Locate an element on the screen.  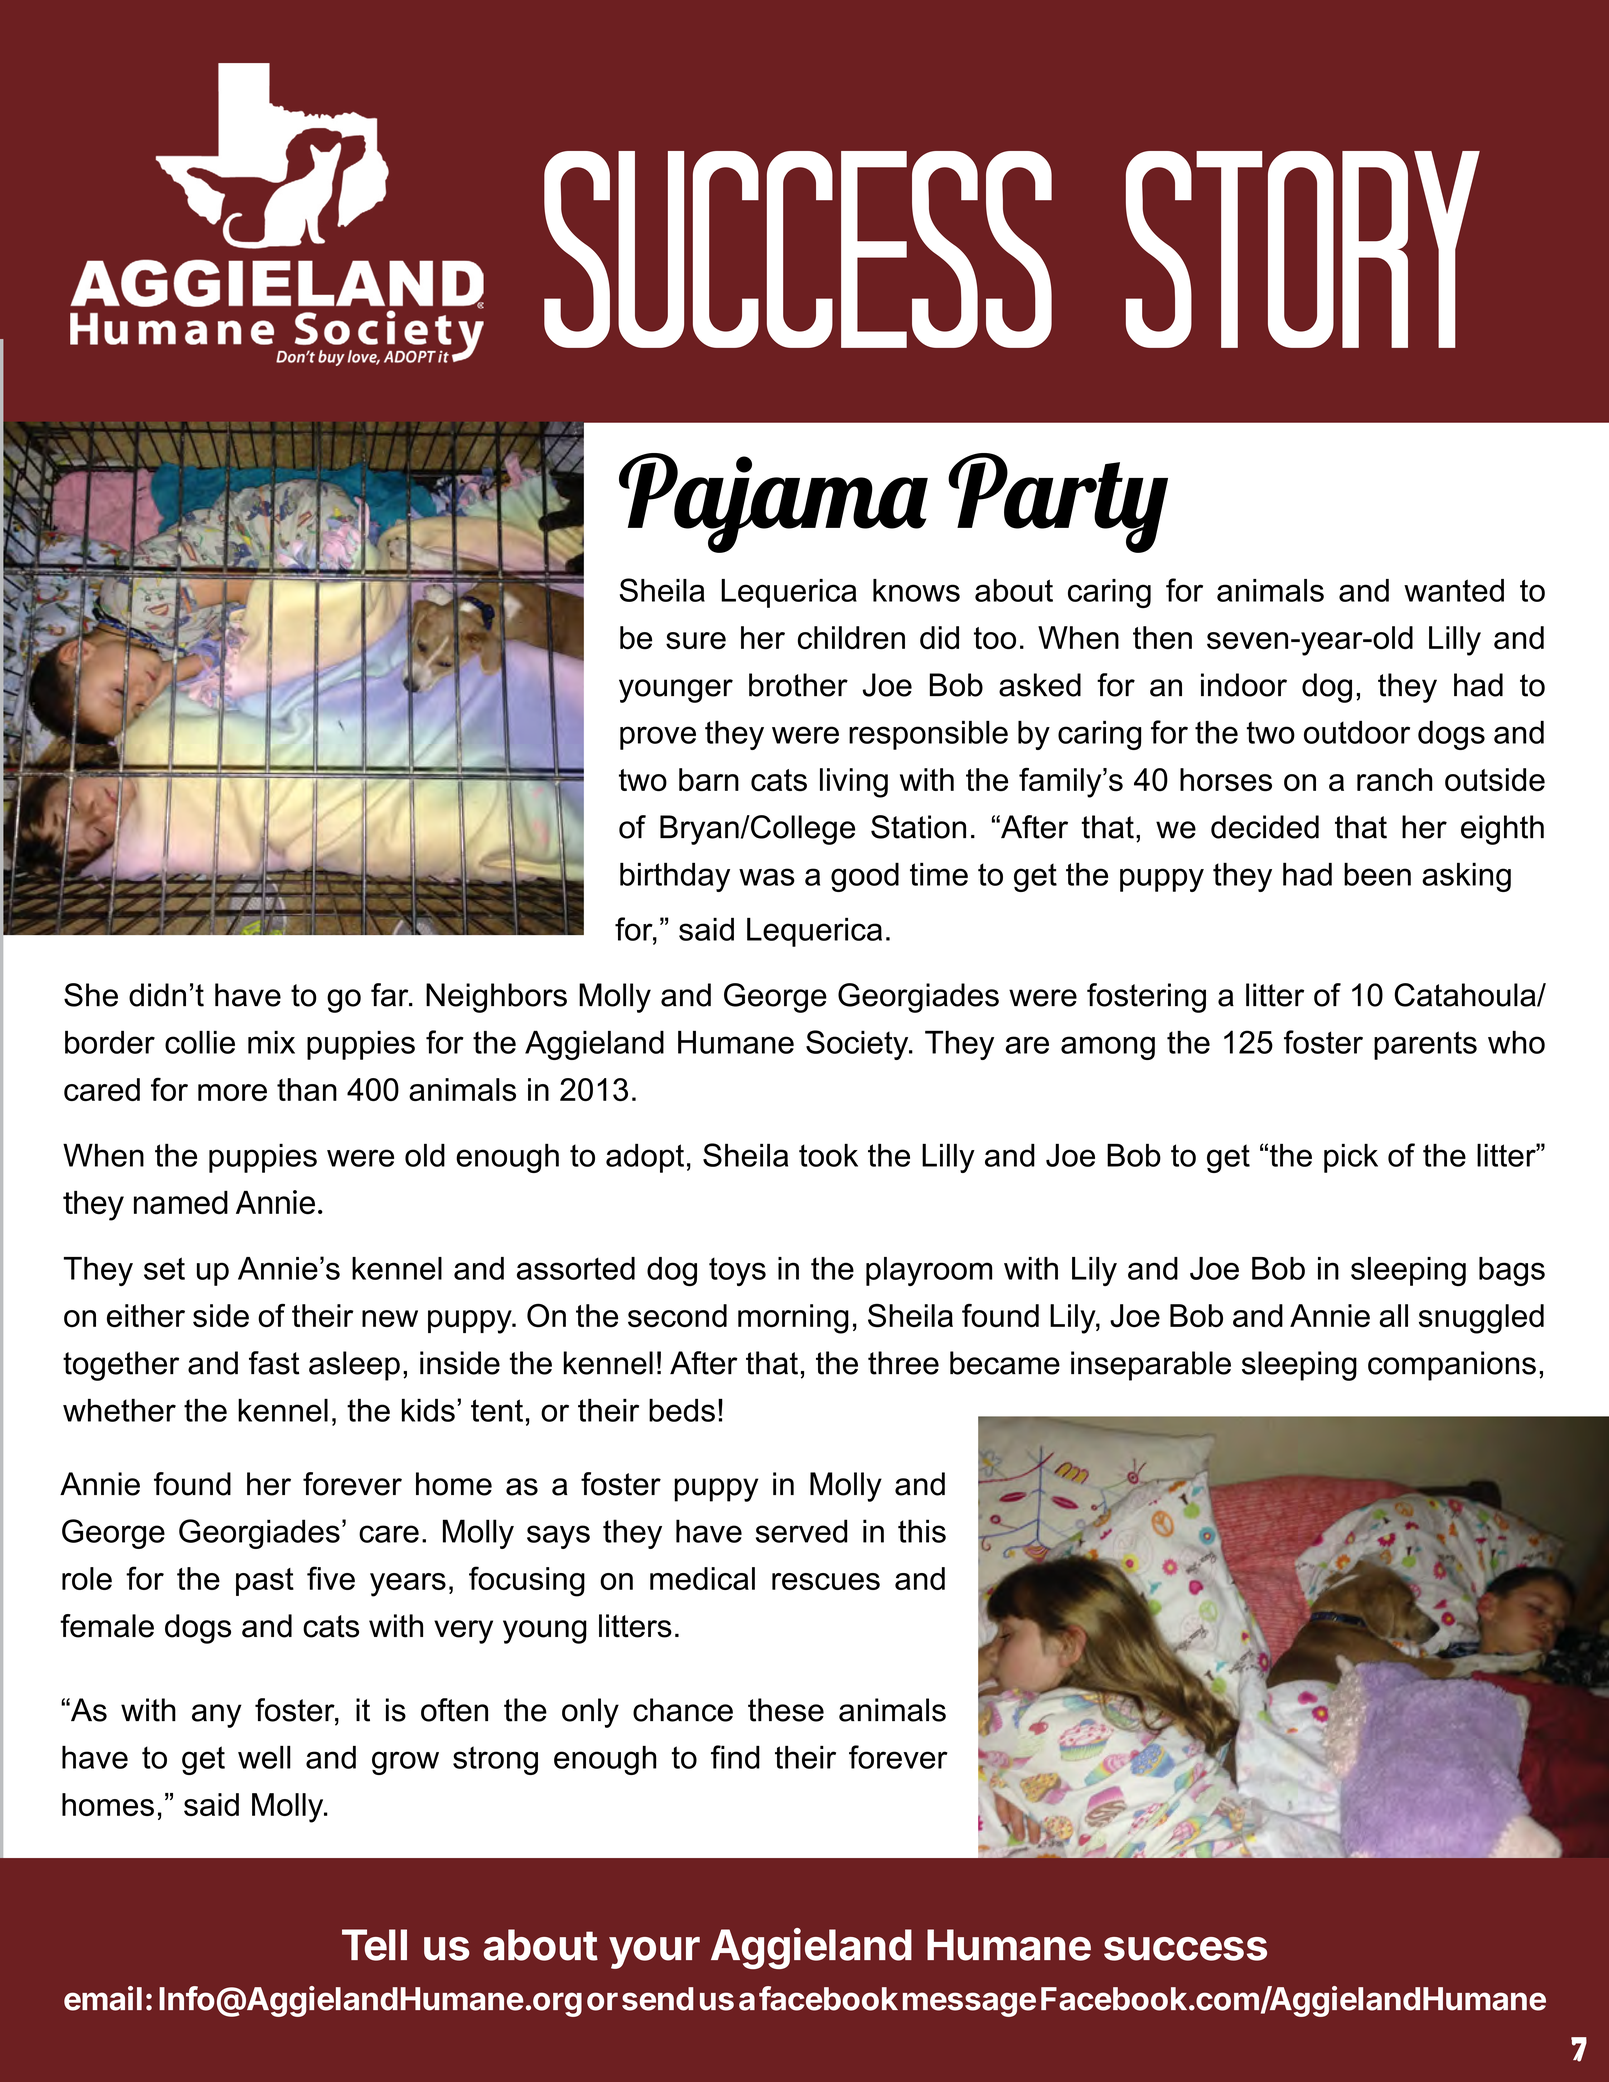
your is located at coordinates (654, 1953).
